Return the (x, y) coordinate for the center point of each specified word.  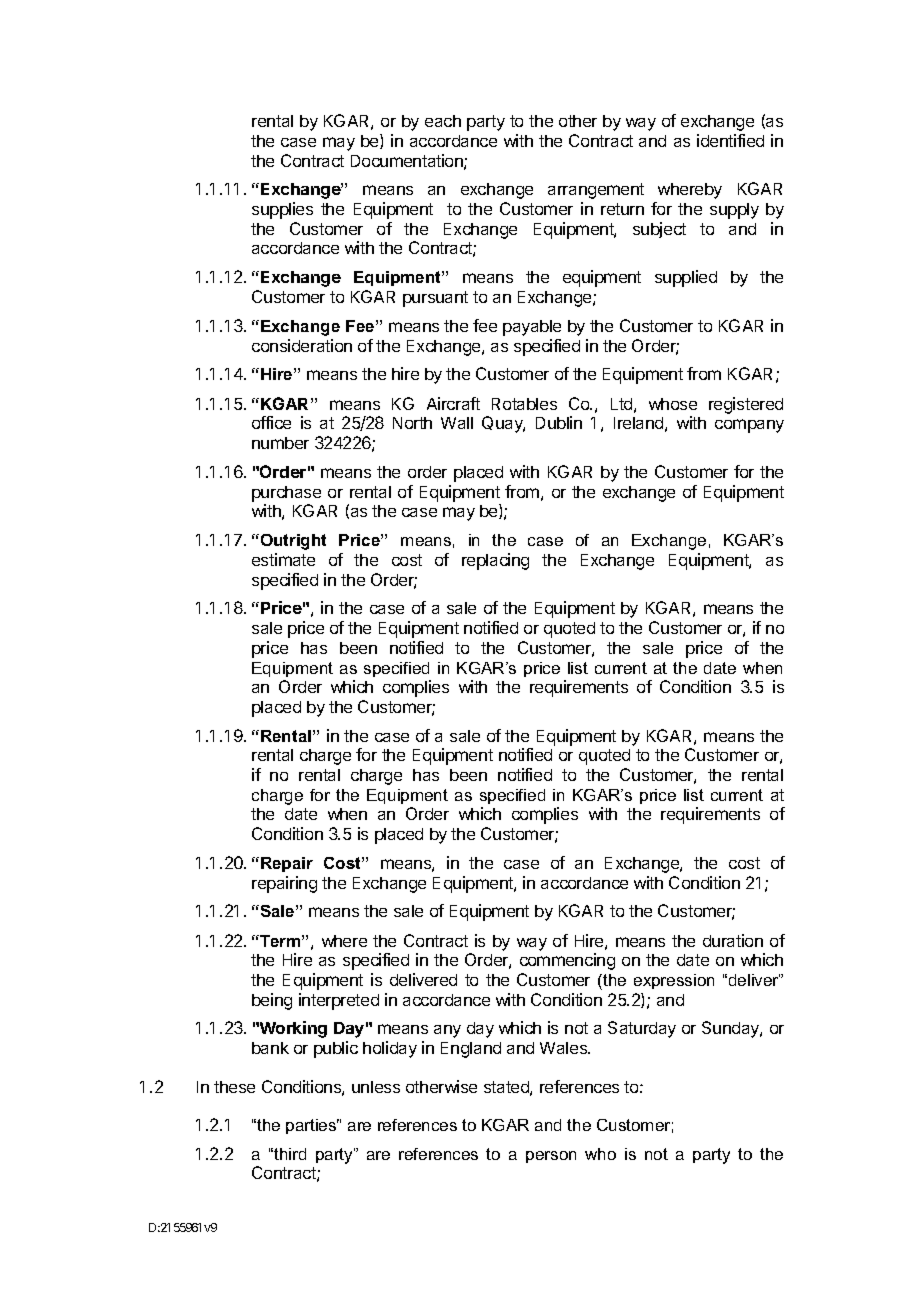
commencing (567, 961)
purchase (286, 494)
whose (673, 404)
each (443, 121)
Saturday (642, 1029)
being (272, 1001)
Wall (457, 423)
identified (730, 140)
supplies (282, 210)
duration (733, 940)
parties (312, 1126)
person (551, 1157)
